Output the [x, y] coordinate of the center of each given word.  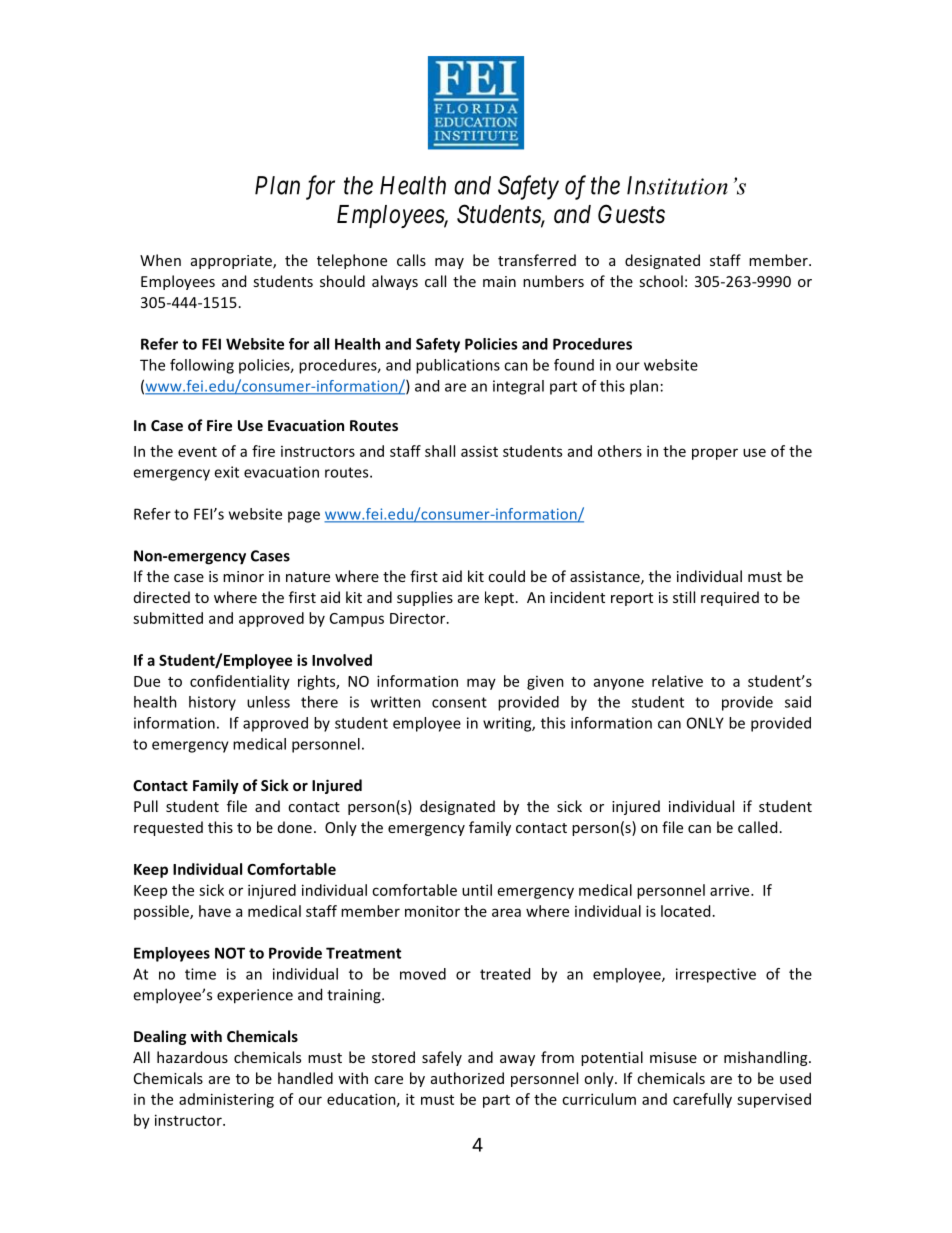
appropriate [232, 262]
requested [168, 828]
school [661, 281]
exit [226, 472]
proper [715, 454]
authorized [467, 1078]
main [499, 281]
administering [226, 1100]
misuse [673, 1057]
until [477, 890]
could [506, 576]
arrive [731, 890]
